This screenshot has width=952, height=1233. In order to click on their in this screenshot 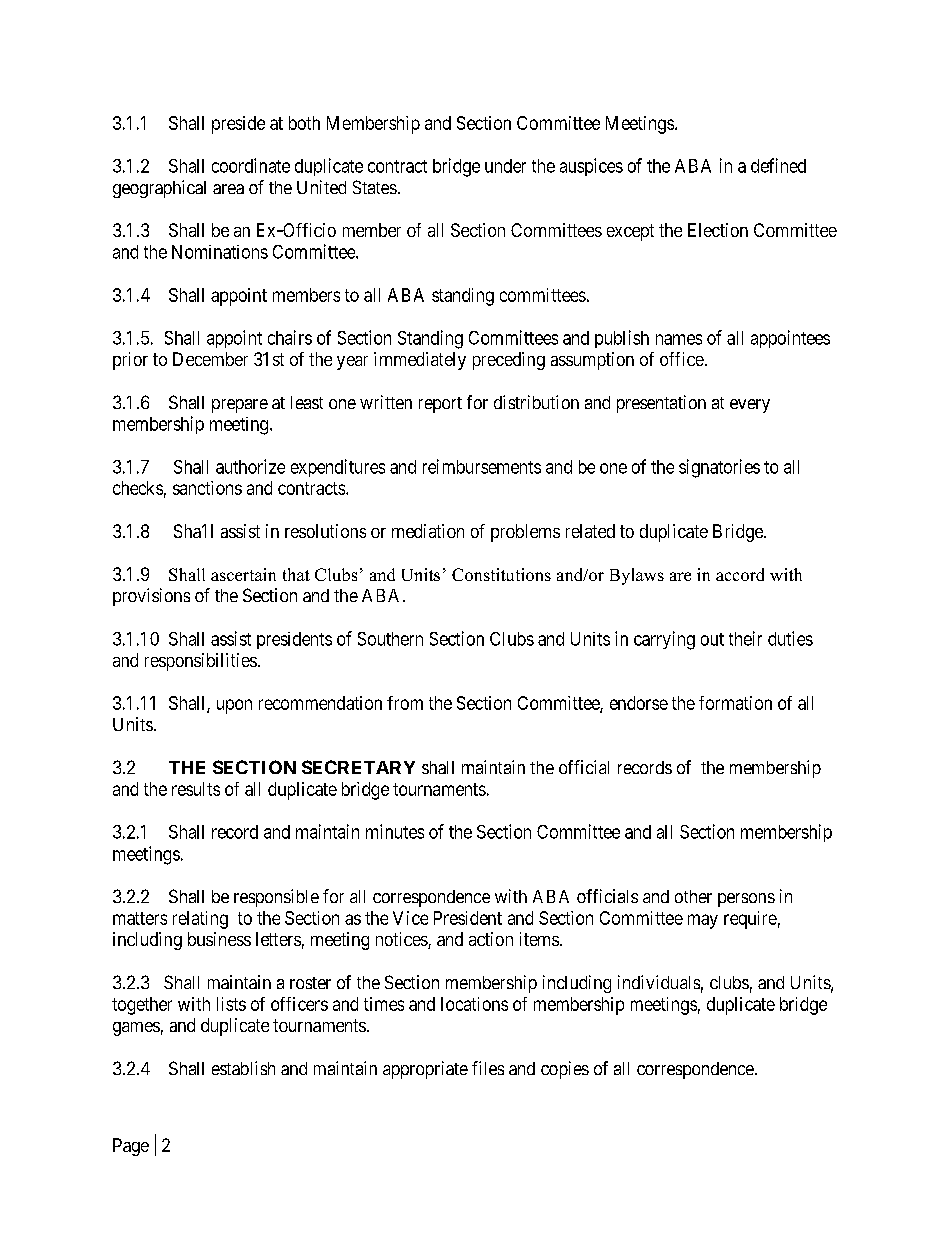, I will do `click(745, 638)`.
